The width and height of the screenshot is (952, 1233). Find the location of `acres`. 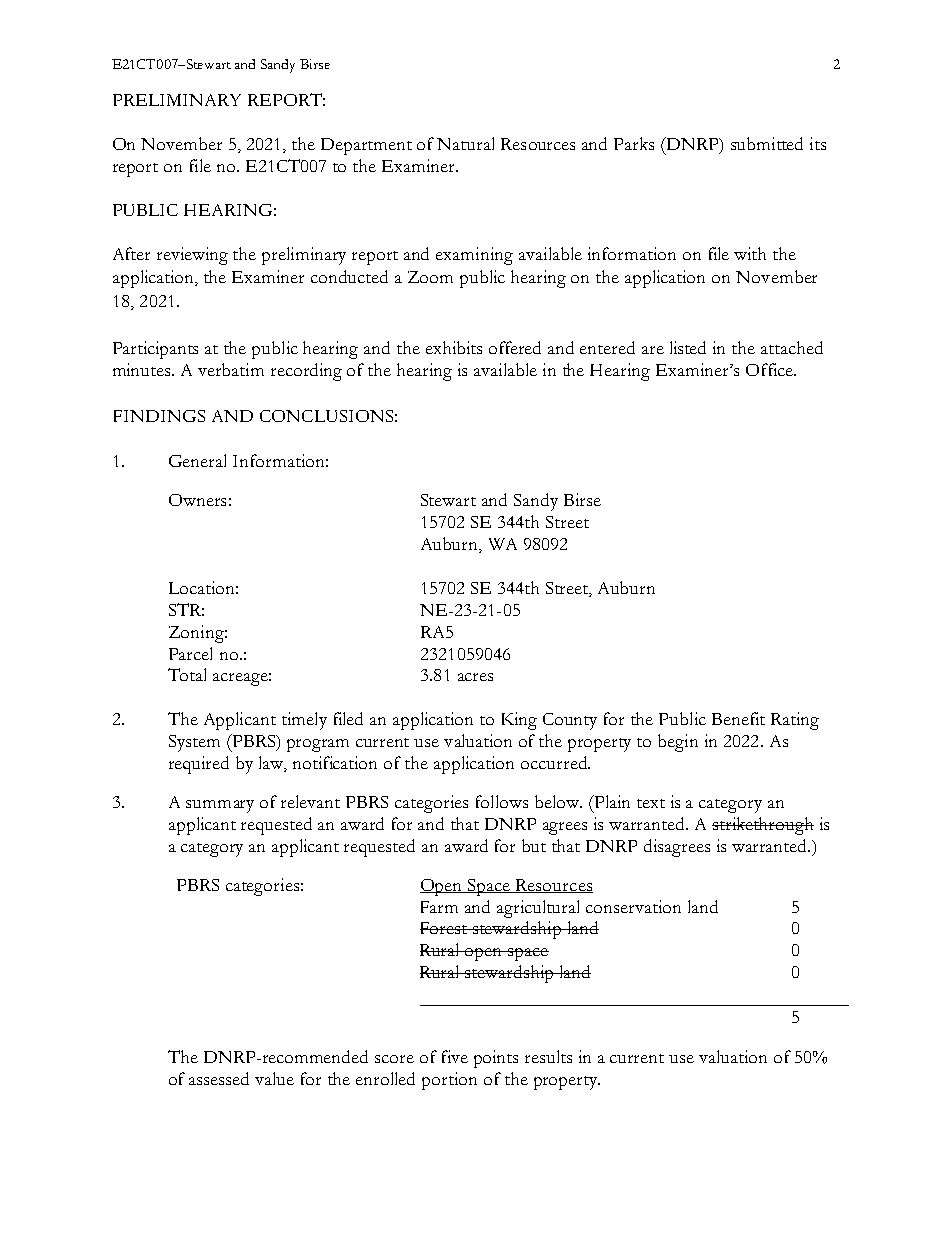

acres is located at coordinates (475, 677).
